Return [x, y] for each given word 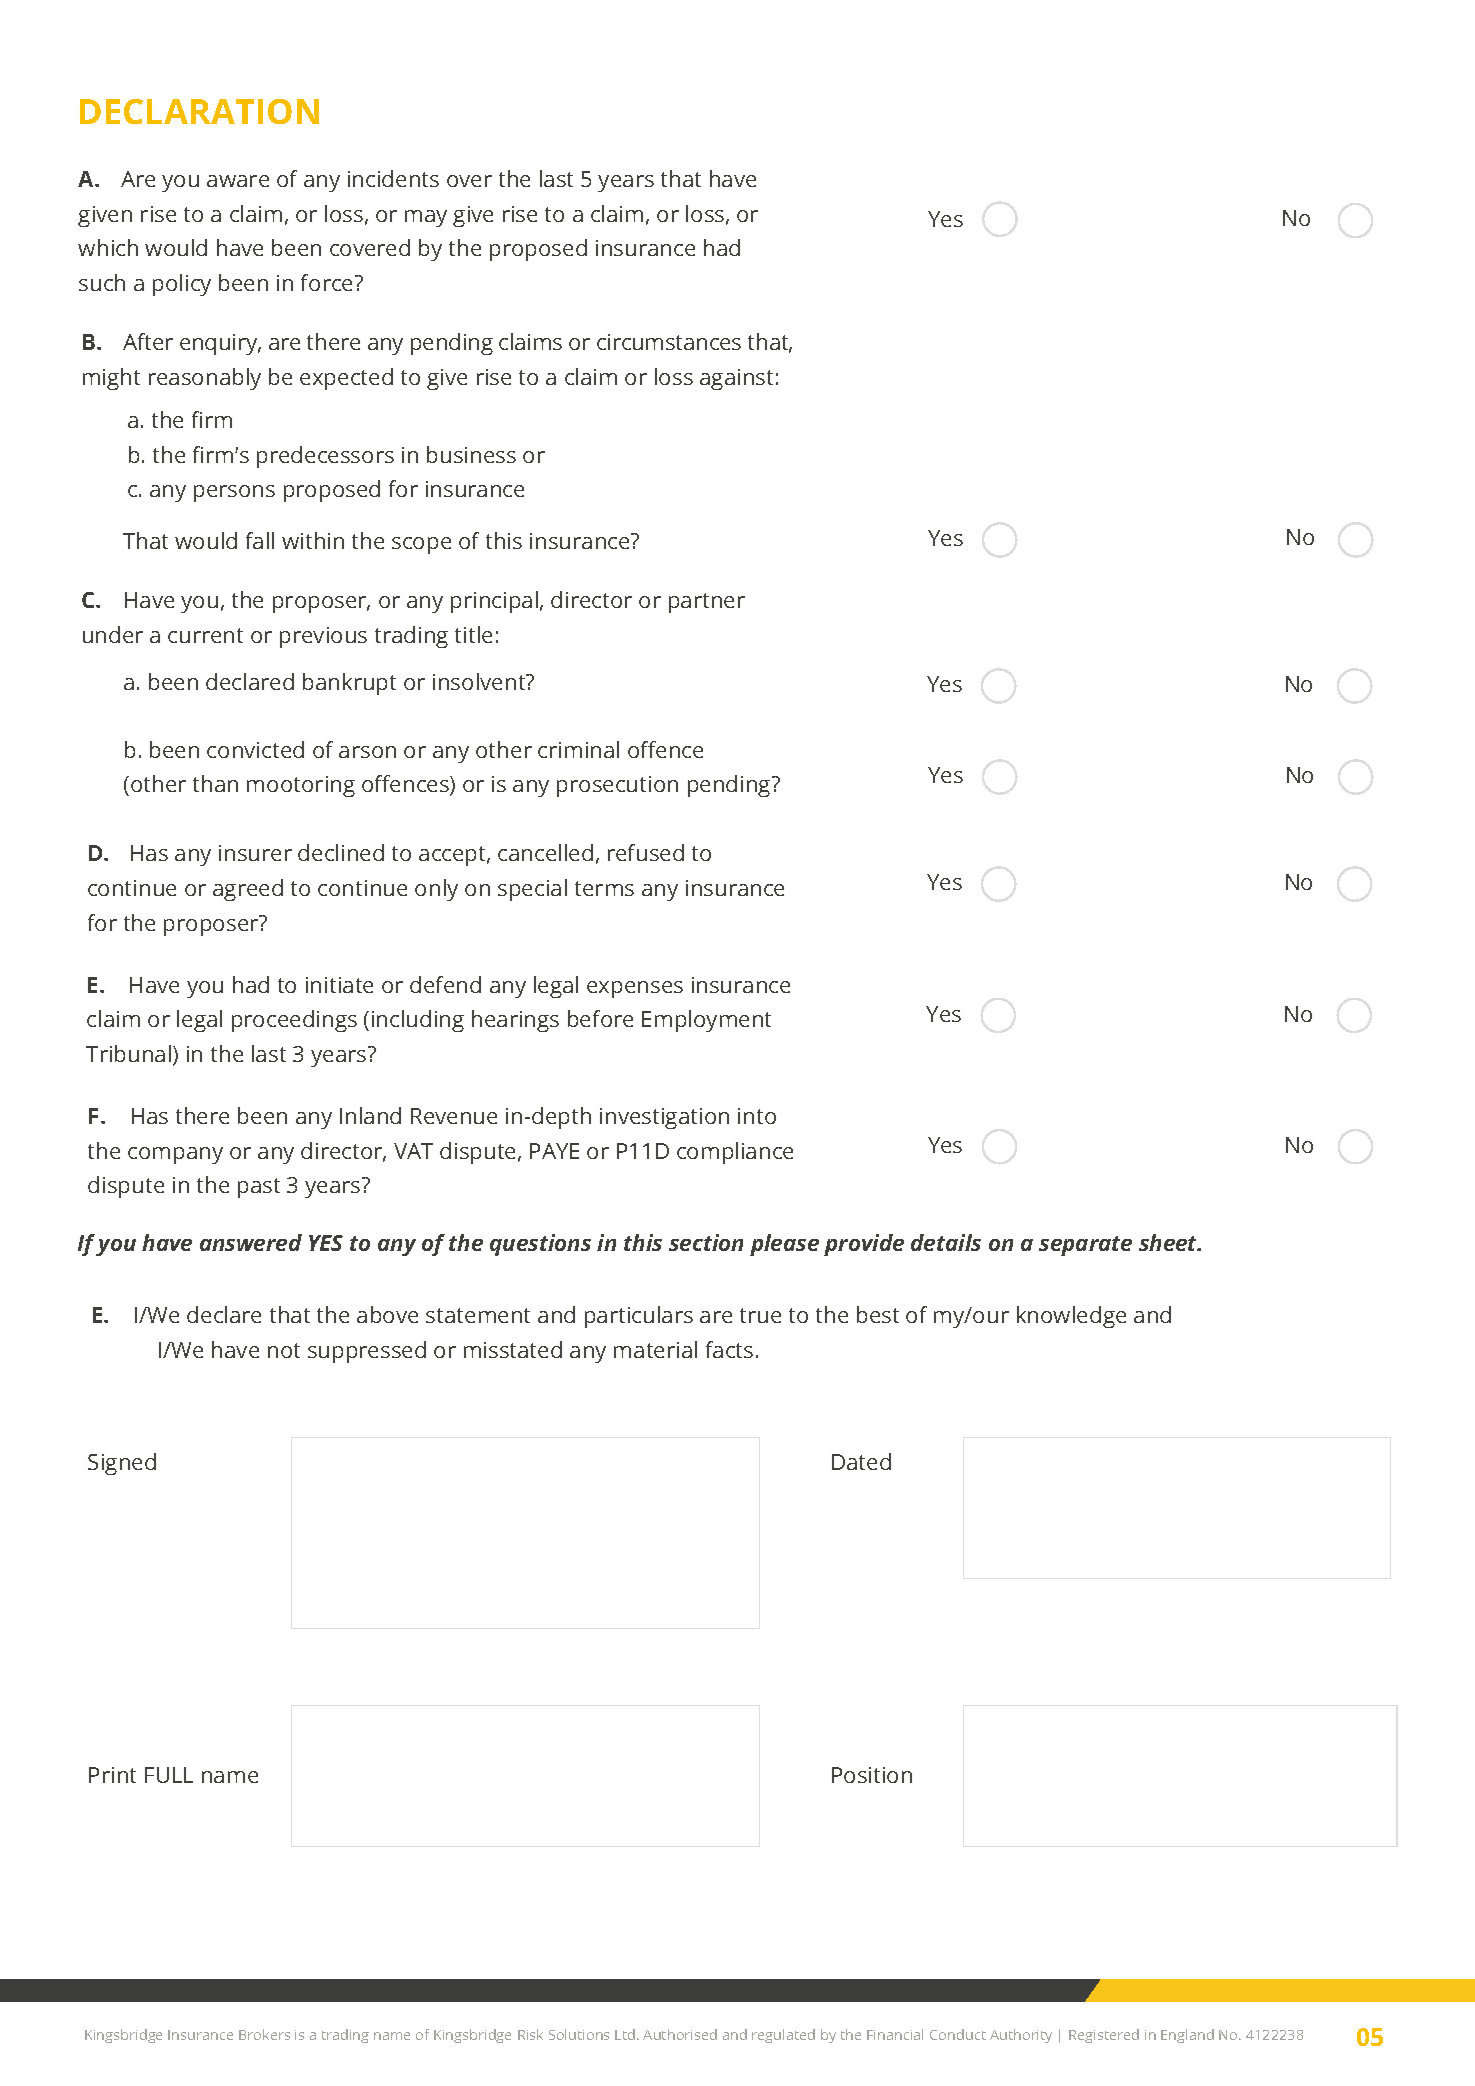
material [655, 1349]
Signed [122, 1464]
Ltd [625, 2034]
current [205, 635]
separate [1085, 1246]
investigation [664, 1118]
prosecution [617, 786]
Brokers [264, 2034]
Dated [861, 1461]
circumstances [669, 342]
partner [707, 603]
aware [238, 181]
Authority [1021, 2036]
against [736, 379]
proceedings [294, 1021]
